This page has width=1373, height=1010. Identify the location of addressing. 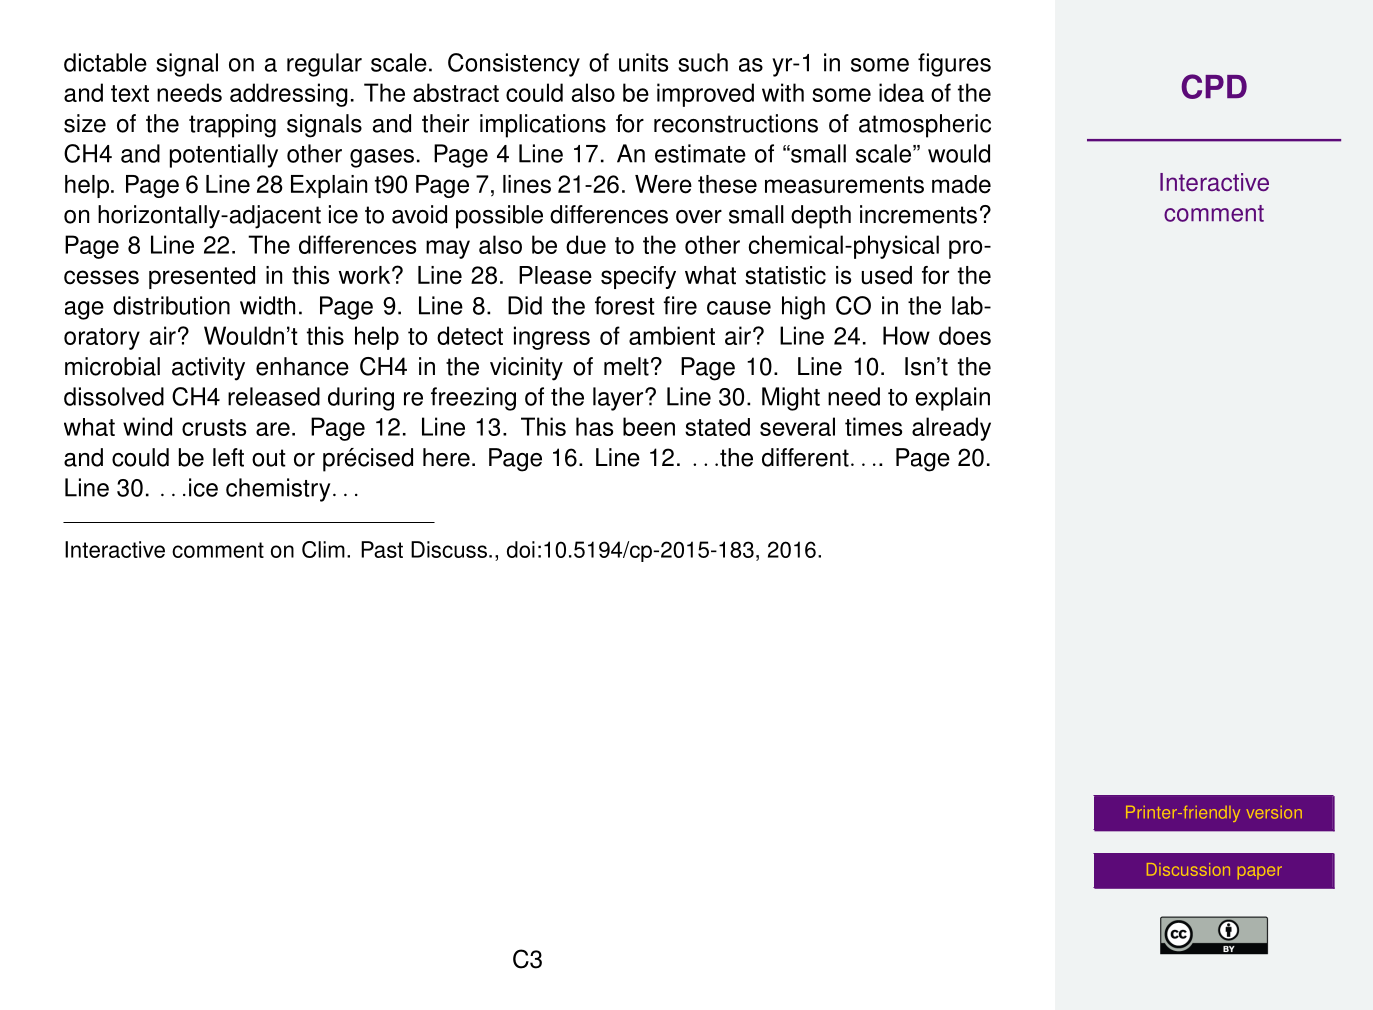
(289, 95).
